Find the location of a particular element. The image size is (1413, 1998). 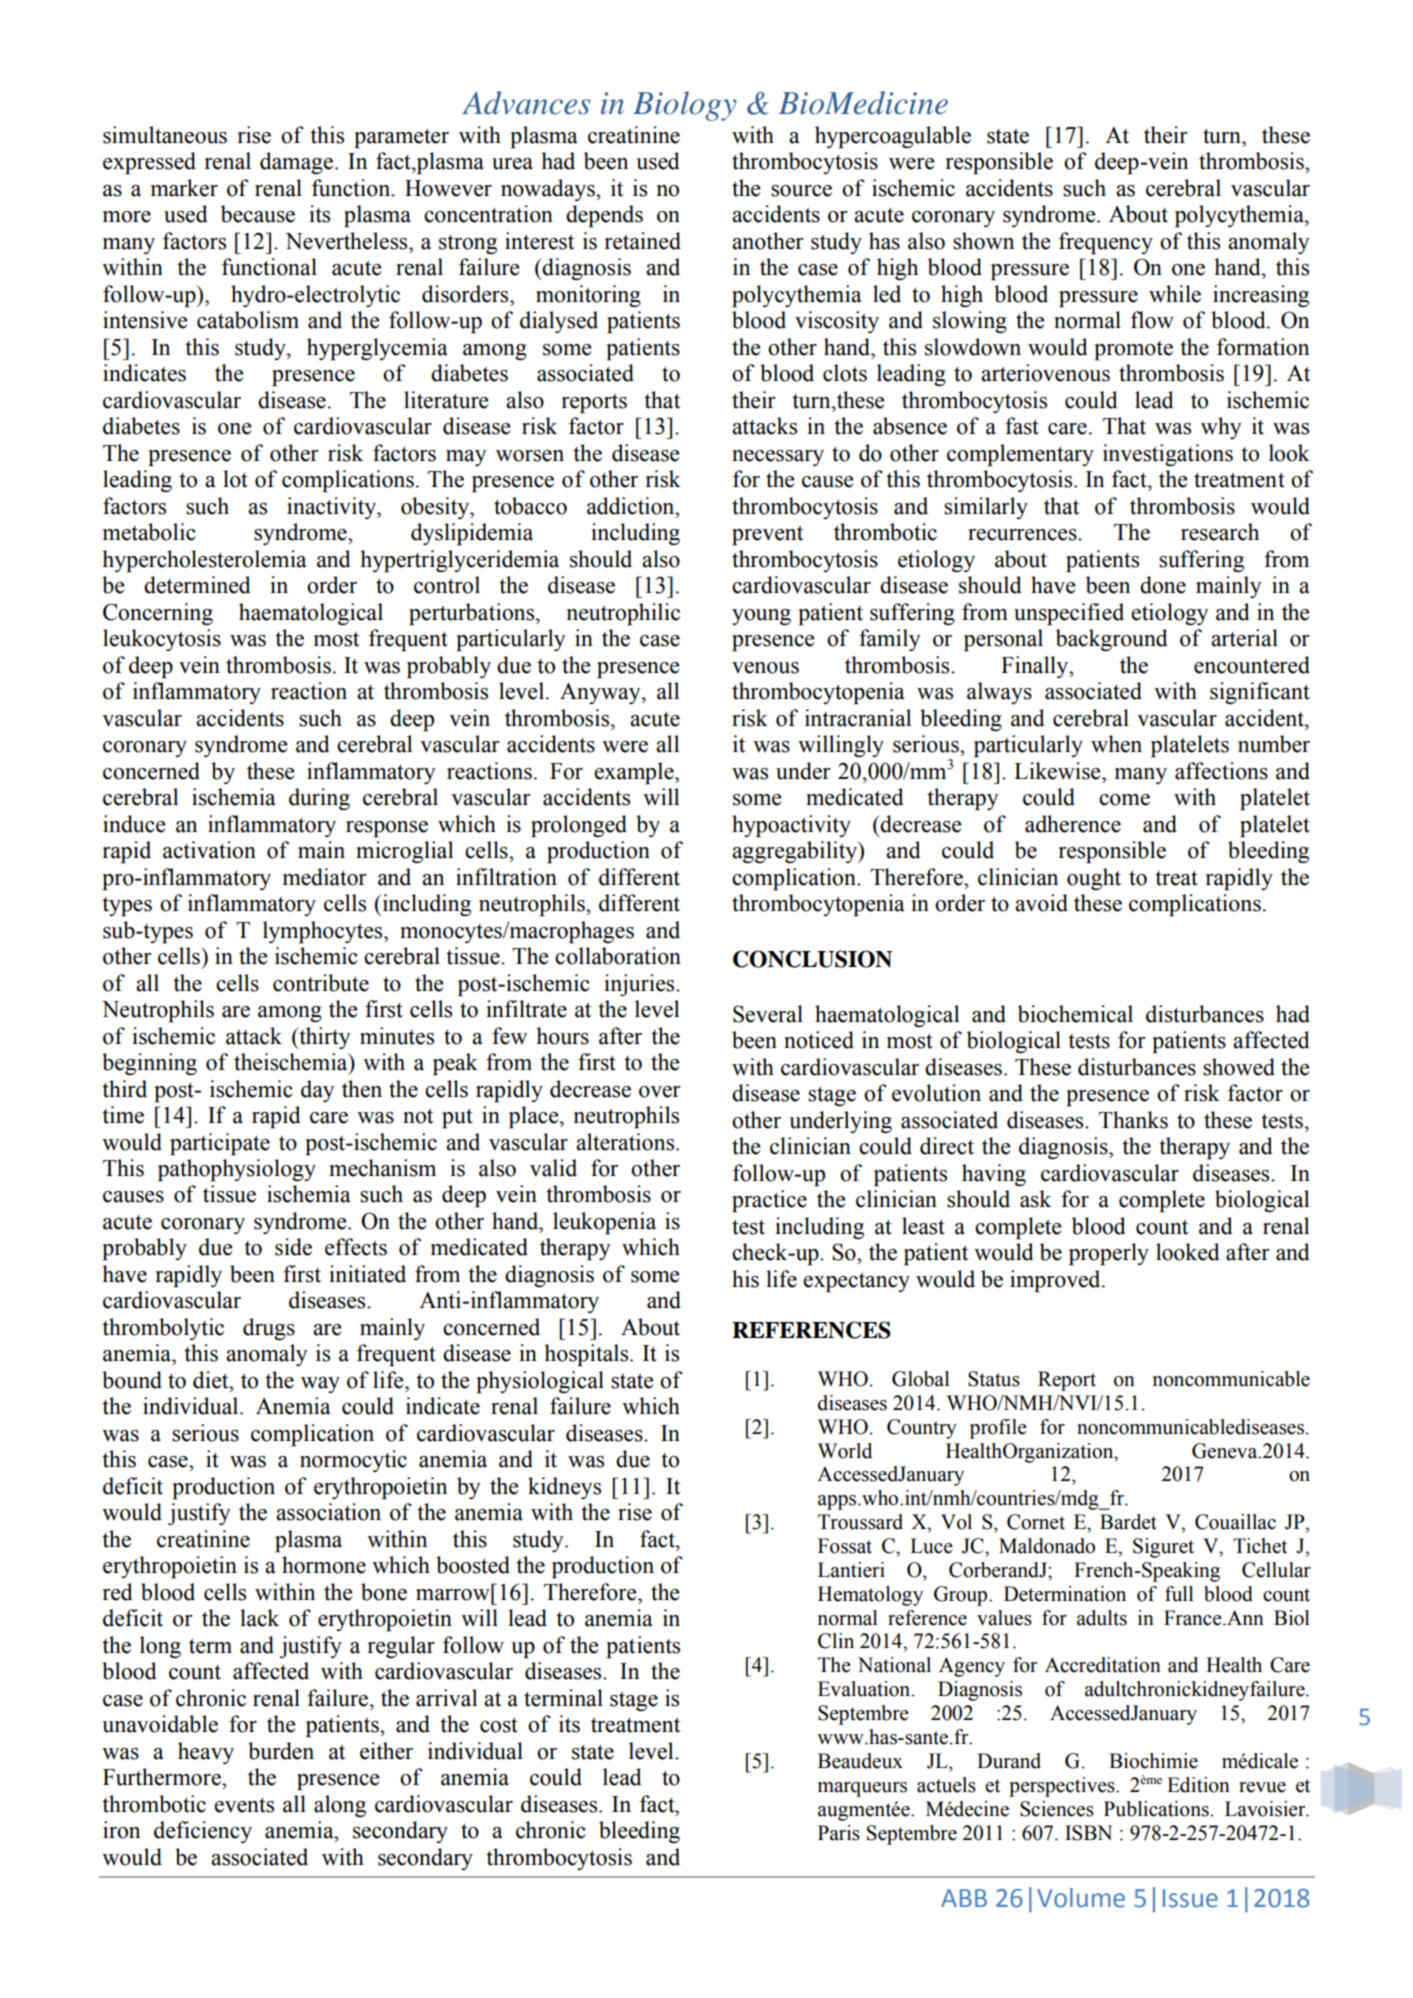

events is located at coordinates (244, 1805).
